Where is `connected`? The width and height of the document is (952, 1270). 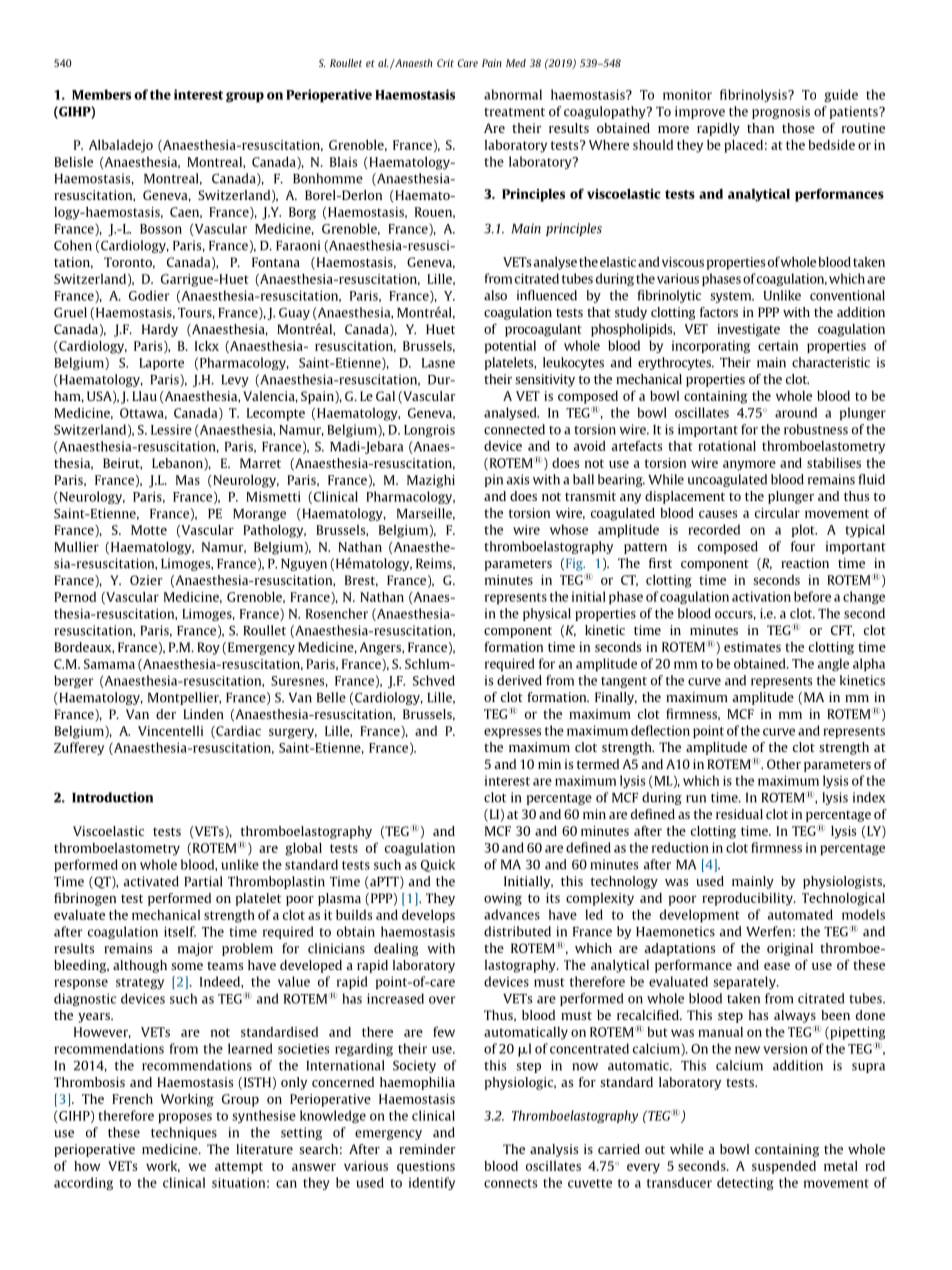 connected is located at coordinates (514, 429).
